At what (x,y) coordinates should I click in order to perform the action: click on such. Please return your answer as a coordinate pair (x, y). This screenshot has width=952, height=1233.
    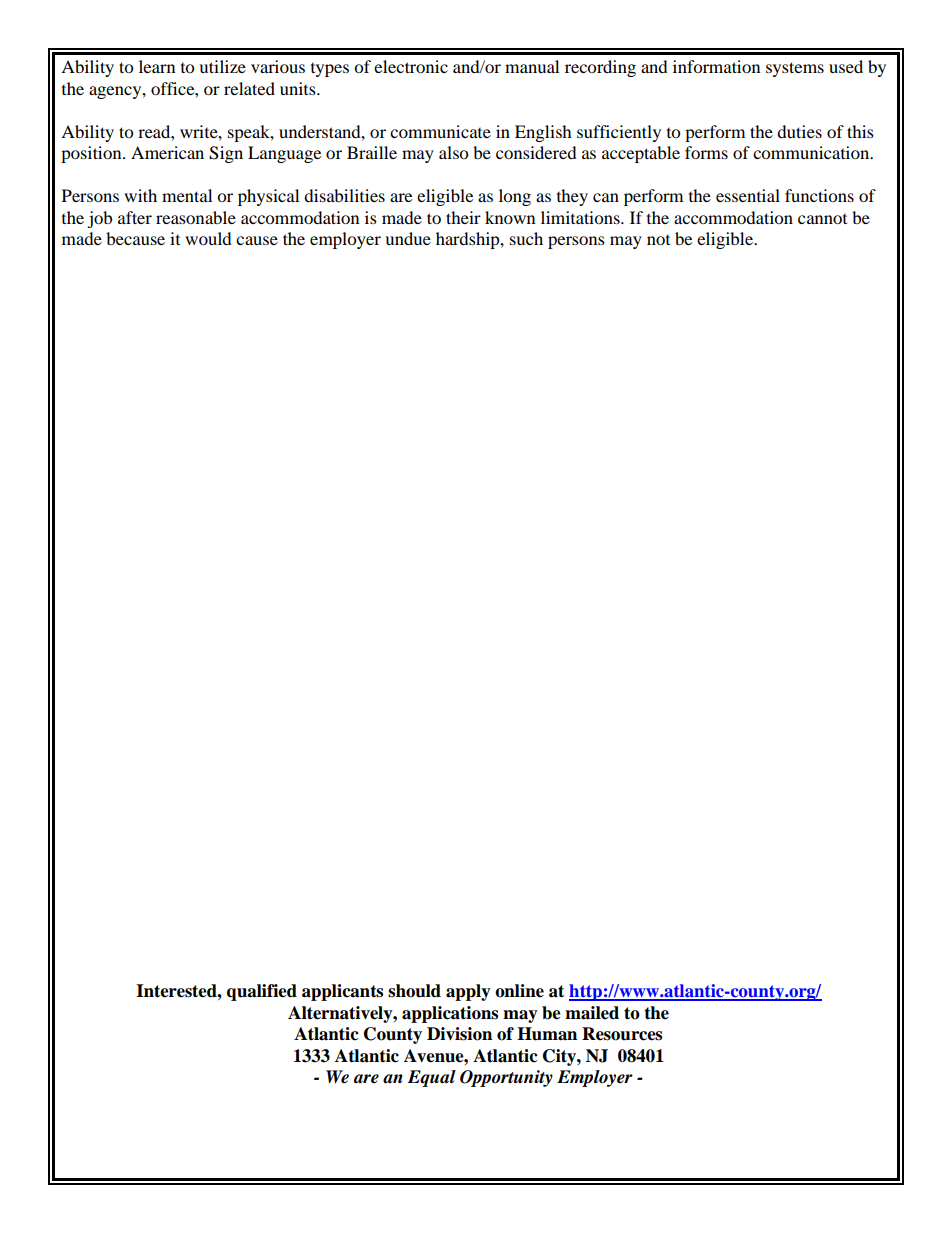
    Looking at the image, I should click on (526, 238).
